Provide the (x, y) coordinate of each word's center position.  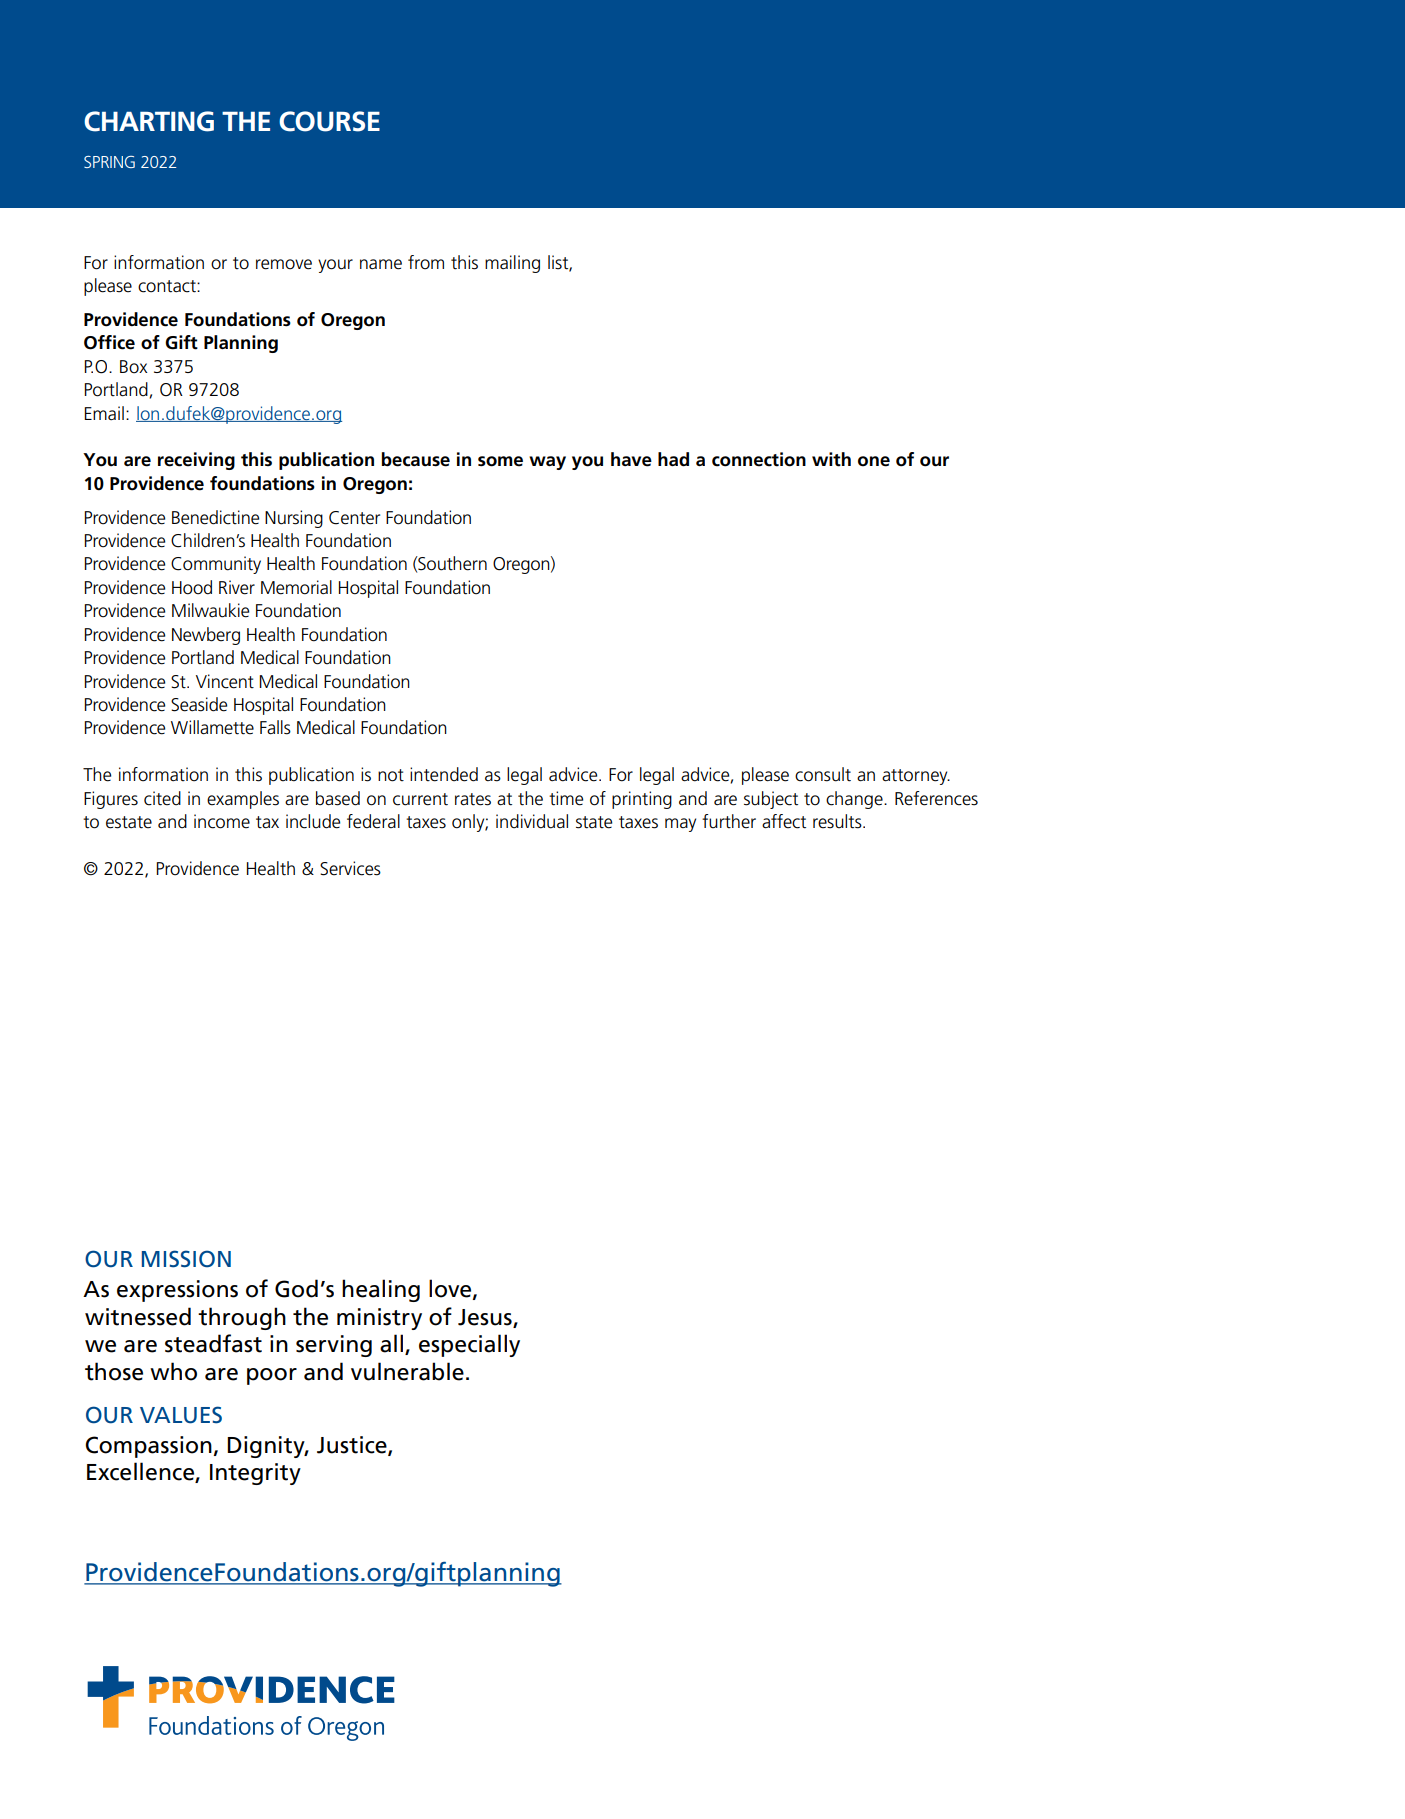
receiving (196, 461)
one (874, 461)
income (222, 821)
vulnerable (407, 1371)
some (500, 461)
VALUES (181, 1415)
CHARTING (149, 121)
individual (532, 821)
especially (469, 1345)
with (831, 459)
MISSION (186, 1259)
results (838, 821)
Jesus (486, 1318)
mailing (512, 264)
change (855, 800)
